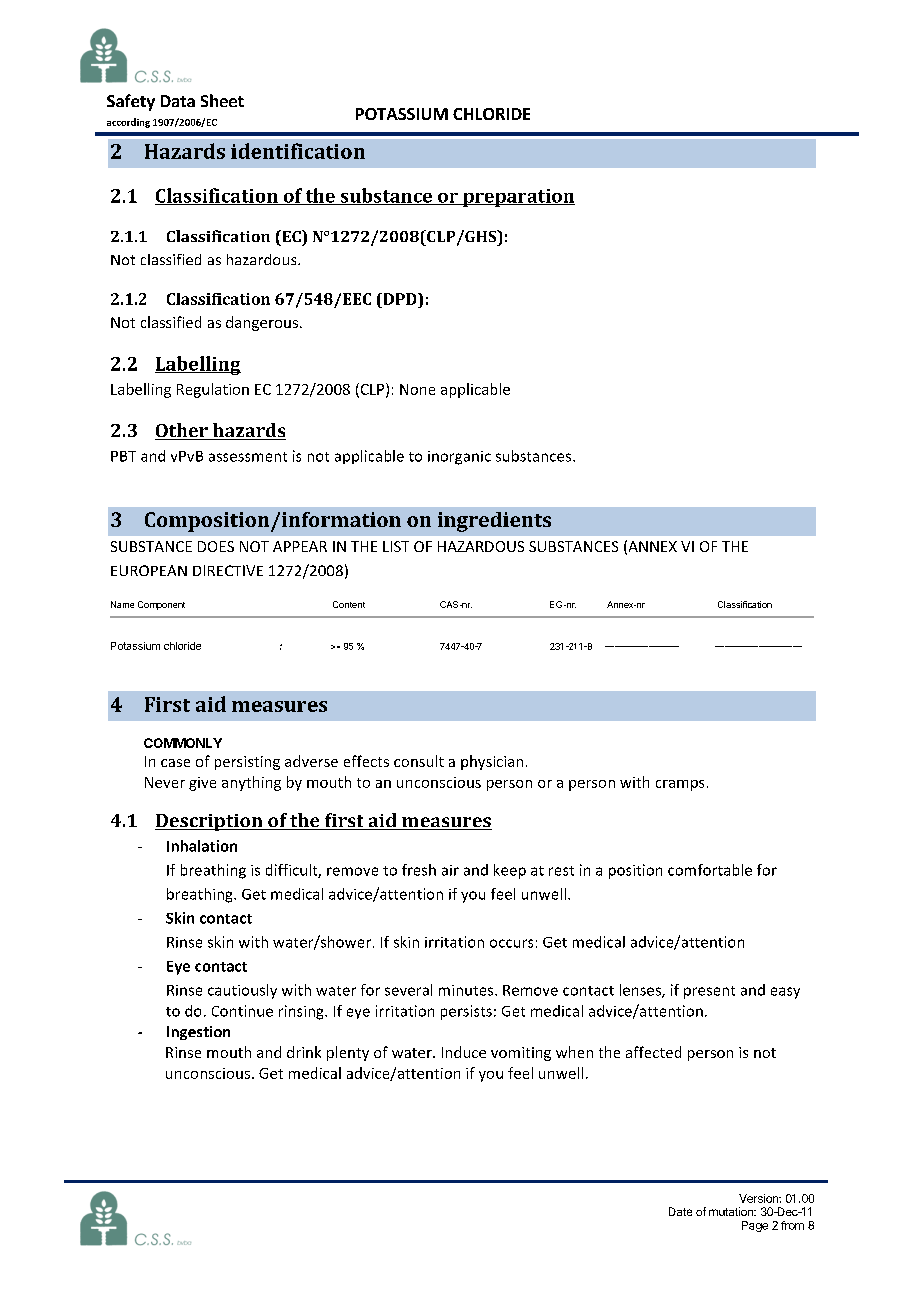 Image resolution: width=924 pixels, height=1308 pixels. Describe the element at coordinates (222, 100) in the image. I see `Sheet` at that location.
